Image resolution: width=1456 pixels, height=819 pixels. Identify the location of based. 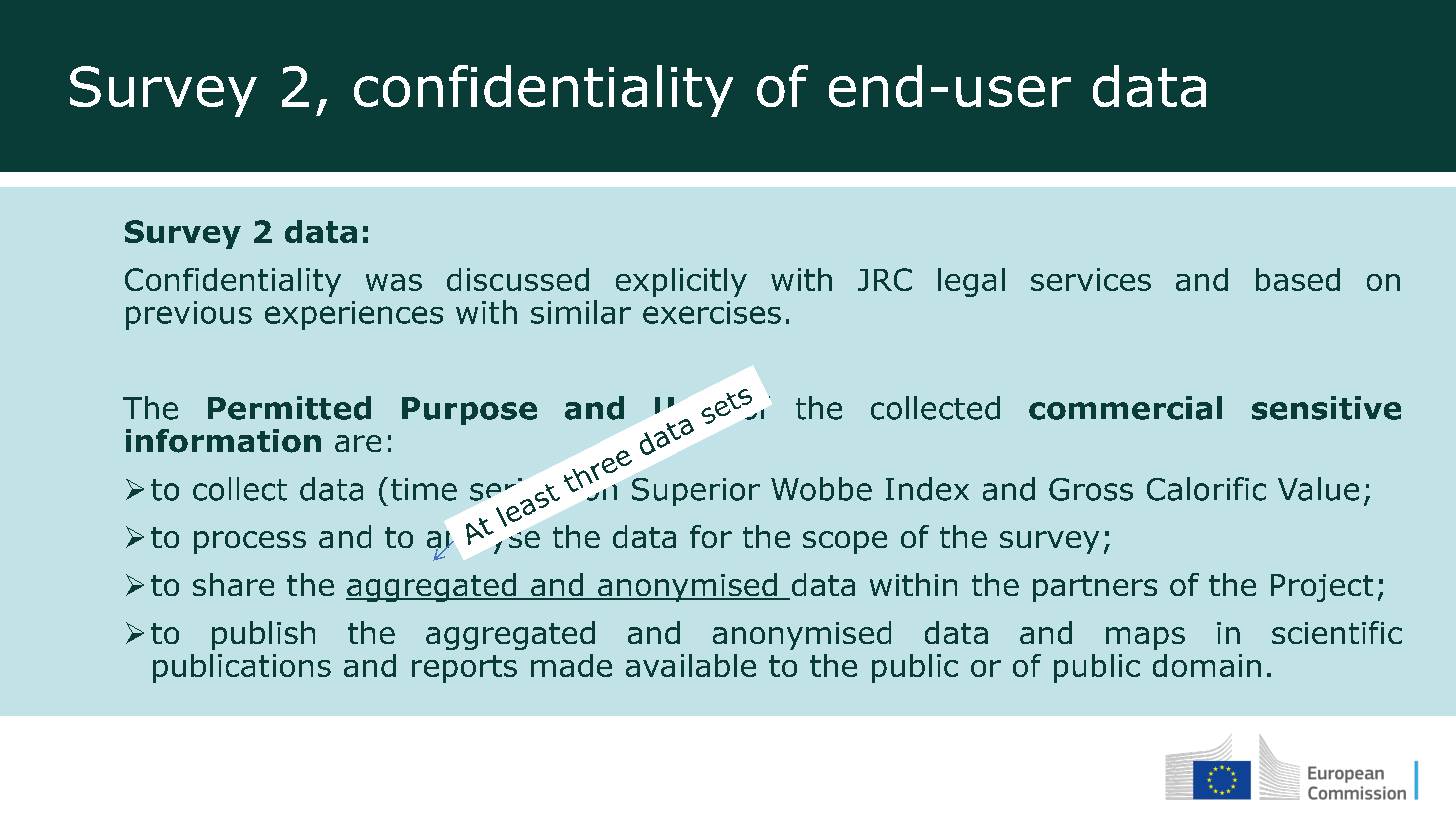
(1298, 279).
